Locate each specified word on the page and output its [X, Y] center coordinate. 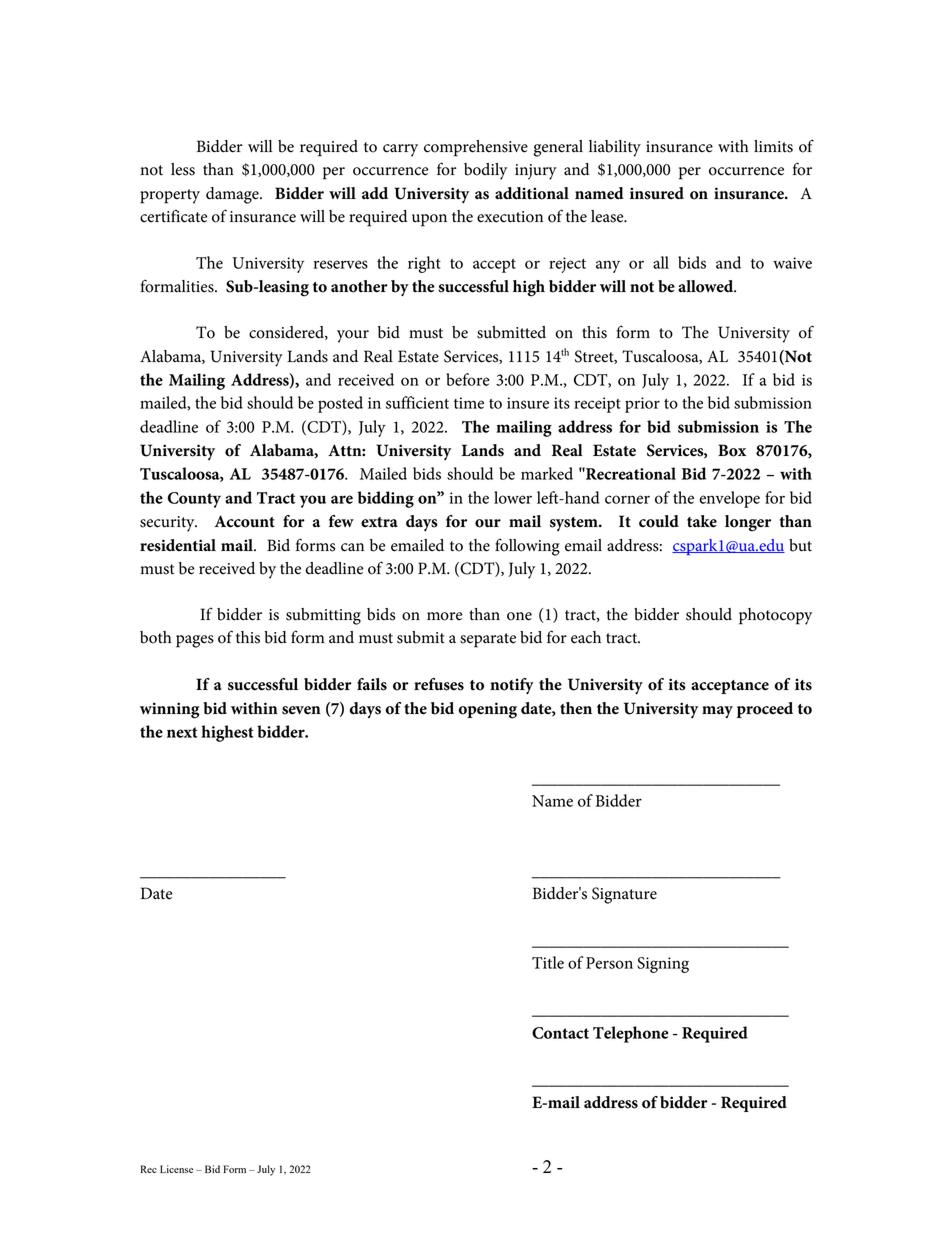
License [176, 1169]
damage [233, 195]
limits [773, 146]
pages [195, 641]
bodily [485, 171]
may [717, 712]
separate [488, 640]
